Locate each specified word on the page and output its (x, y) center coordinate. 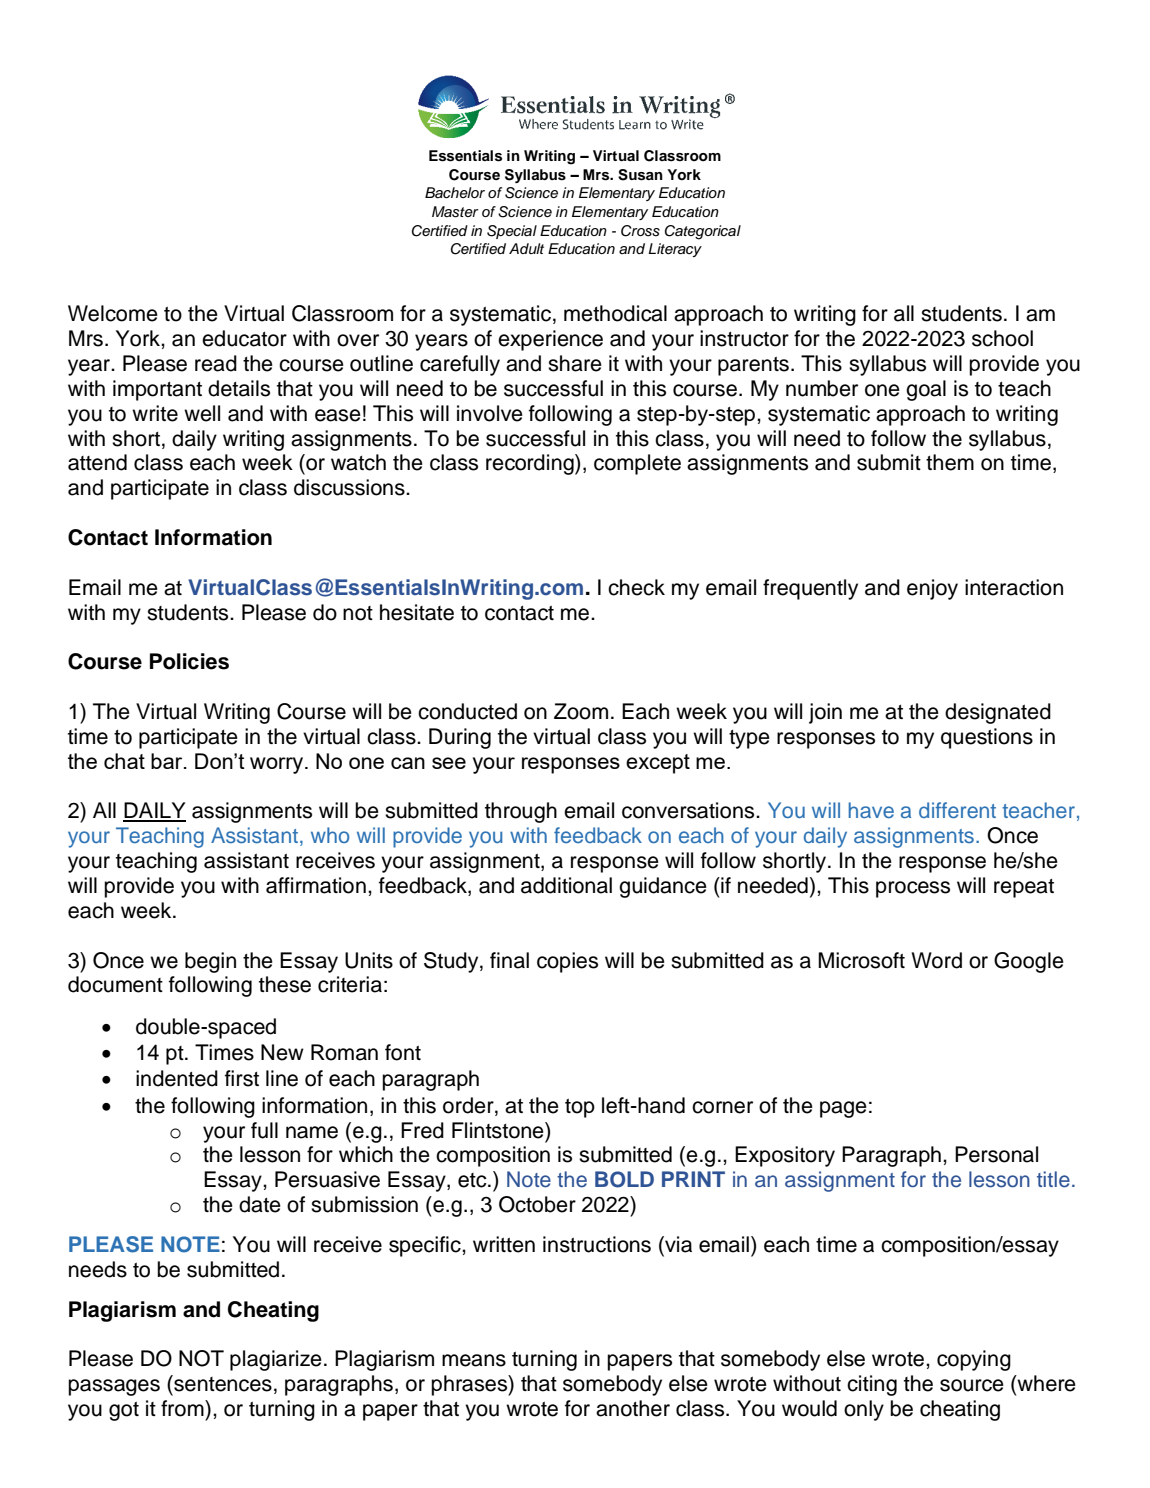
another (633, 1408)
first (242, 1078)
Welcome (113, 313)
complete (637, 464)
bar (168, 761)
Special (512, 232)
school (1002, 338)
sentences (222, 1383)
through (521, 812)
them (950, 462)
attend (97, 462)
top (580, 1108)
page (843, 1109)
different (957, 810)
